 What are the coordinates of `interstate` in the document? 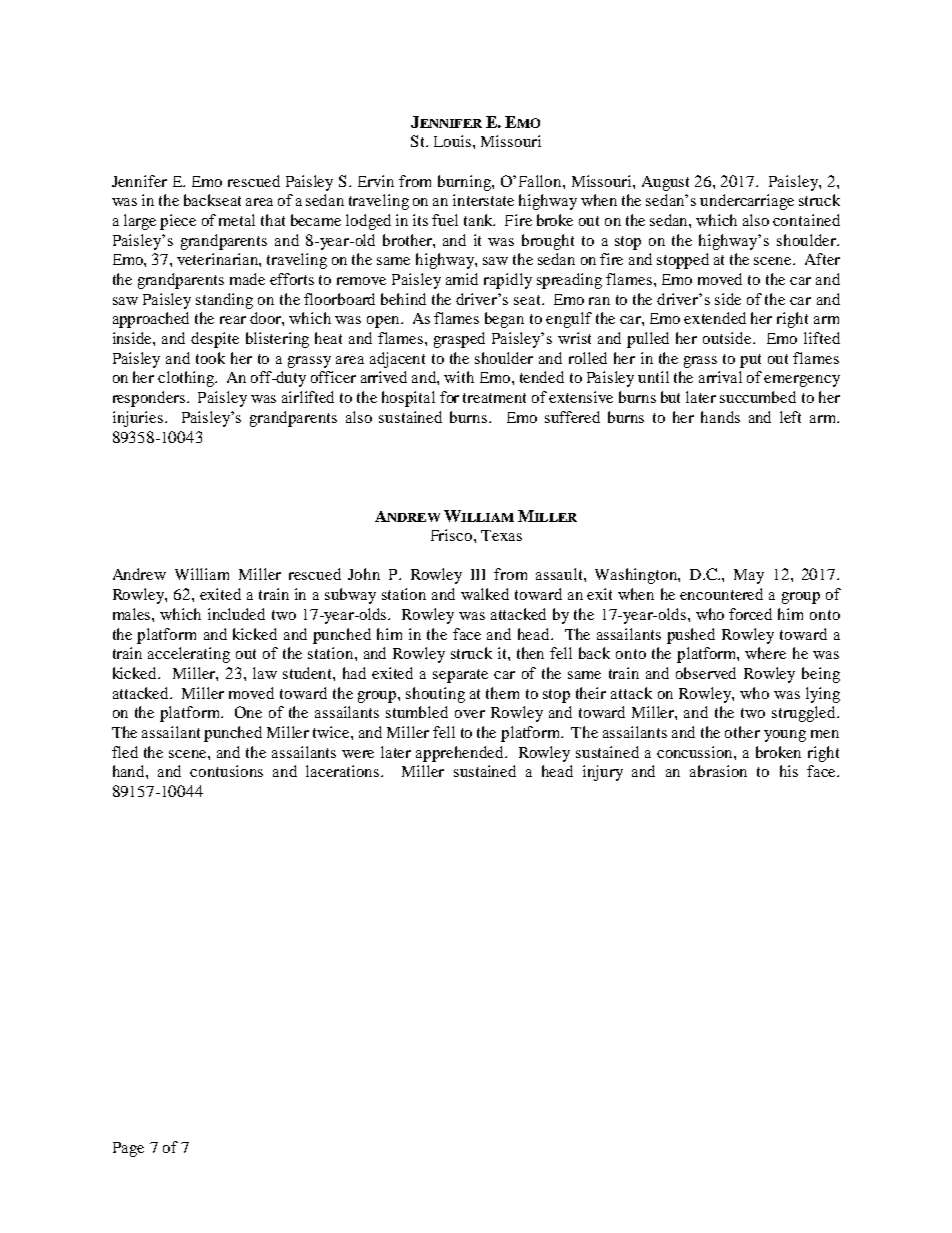 It's located at (483, 200).
